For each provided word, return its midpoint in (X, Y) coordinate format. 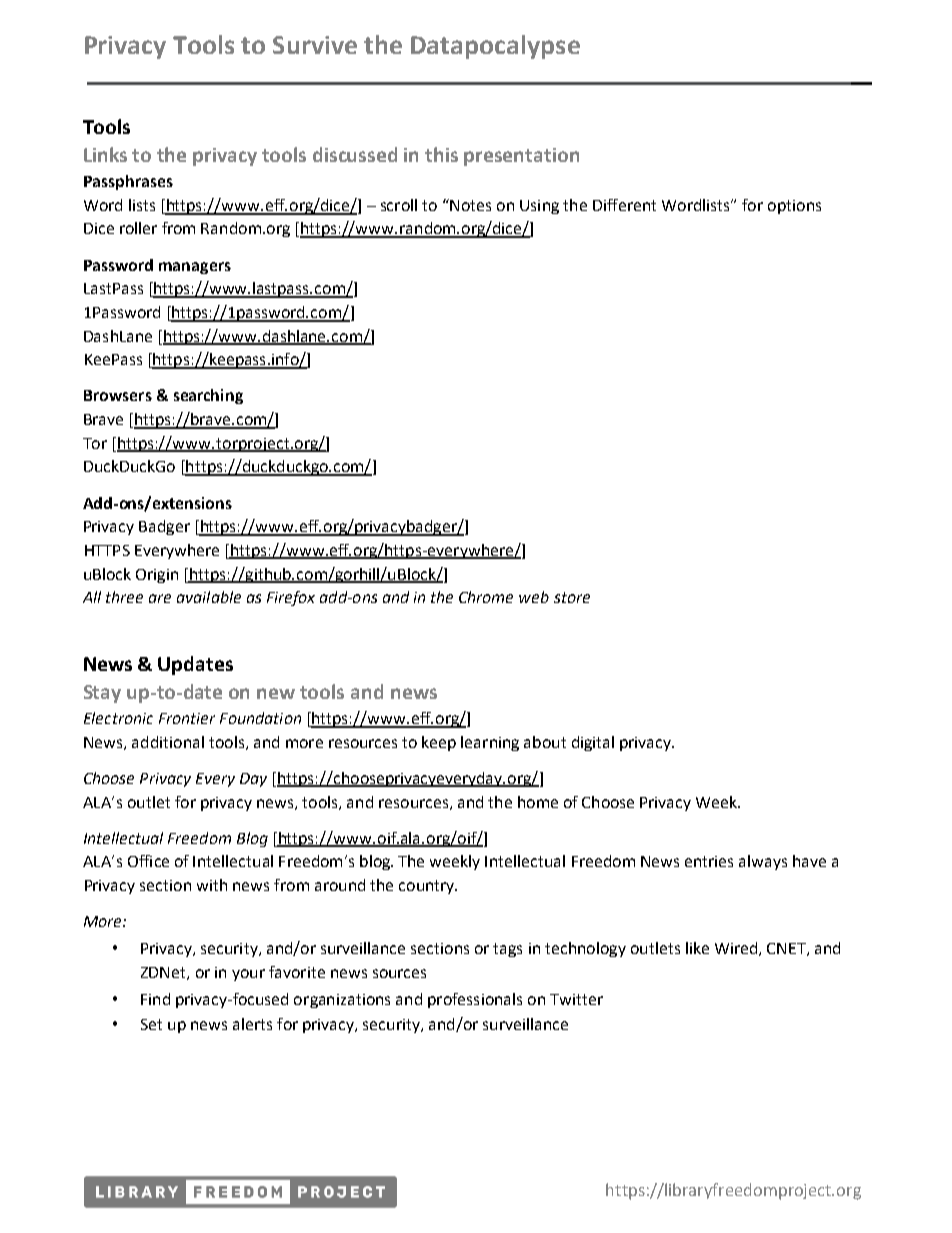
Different (624, 205)
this (441, 154)
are (160, 598)
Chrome (486, 597)
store (572, 597)
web (534, 597)
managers (195, 268)
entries (709, 861)
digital (593, 743)
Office (148, 861)
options (794, 207)
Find (155, 999)
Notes (469, 205)
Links (105, 154)
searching (208, 396)
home (538, 802)
